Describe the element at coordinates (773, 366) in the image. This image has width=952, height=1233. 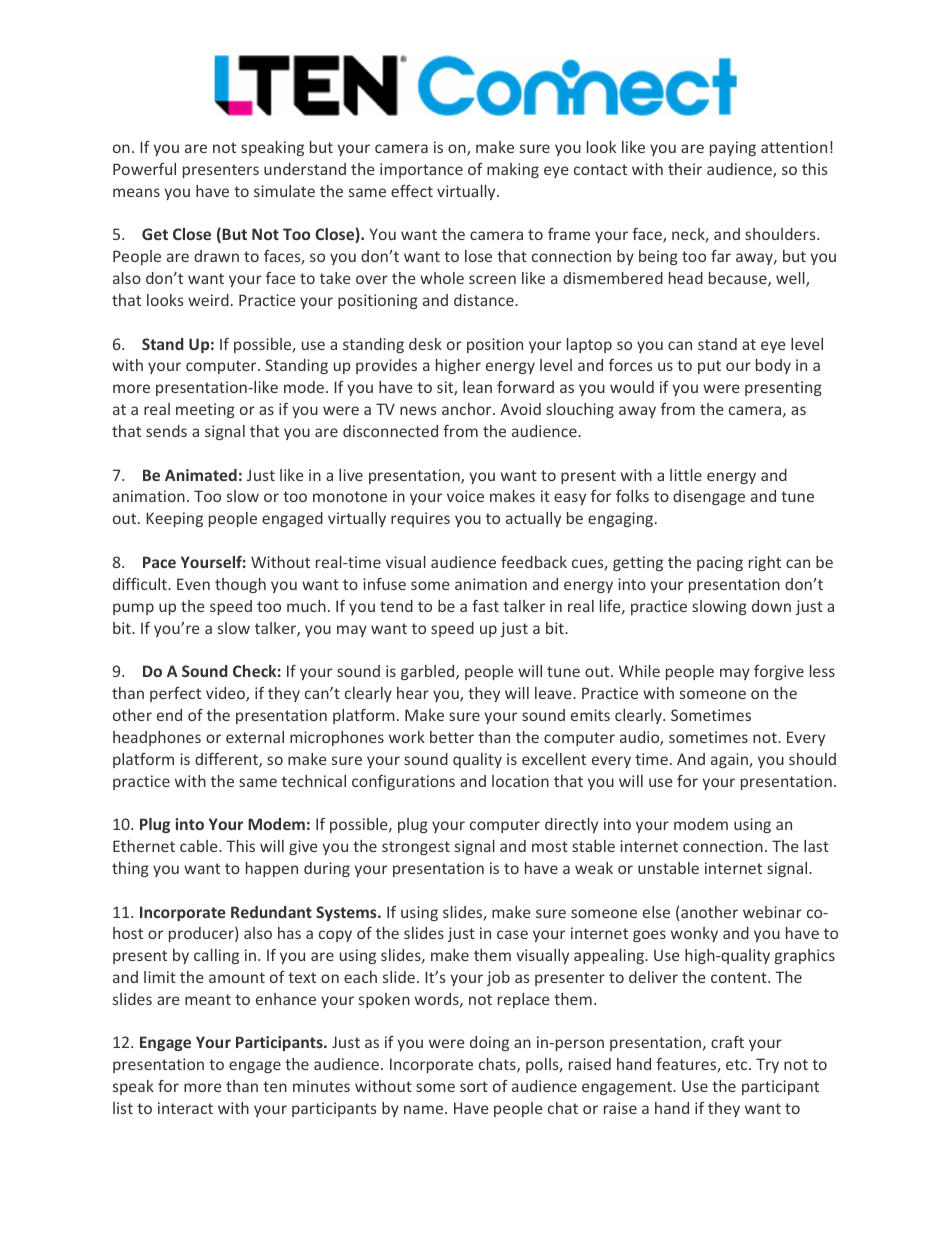
I see `body` at that location.
